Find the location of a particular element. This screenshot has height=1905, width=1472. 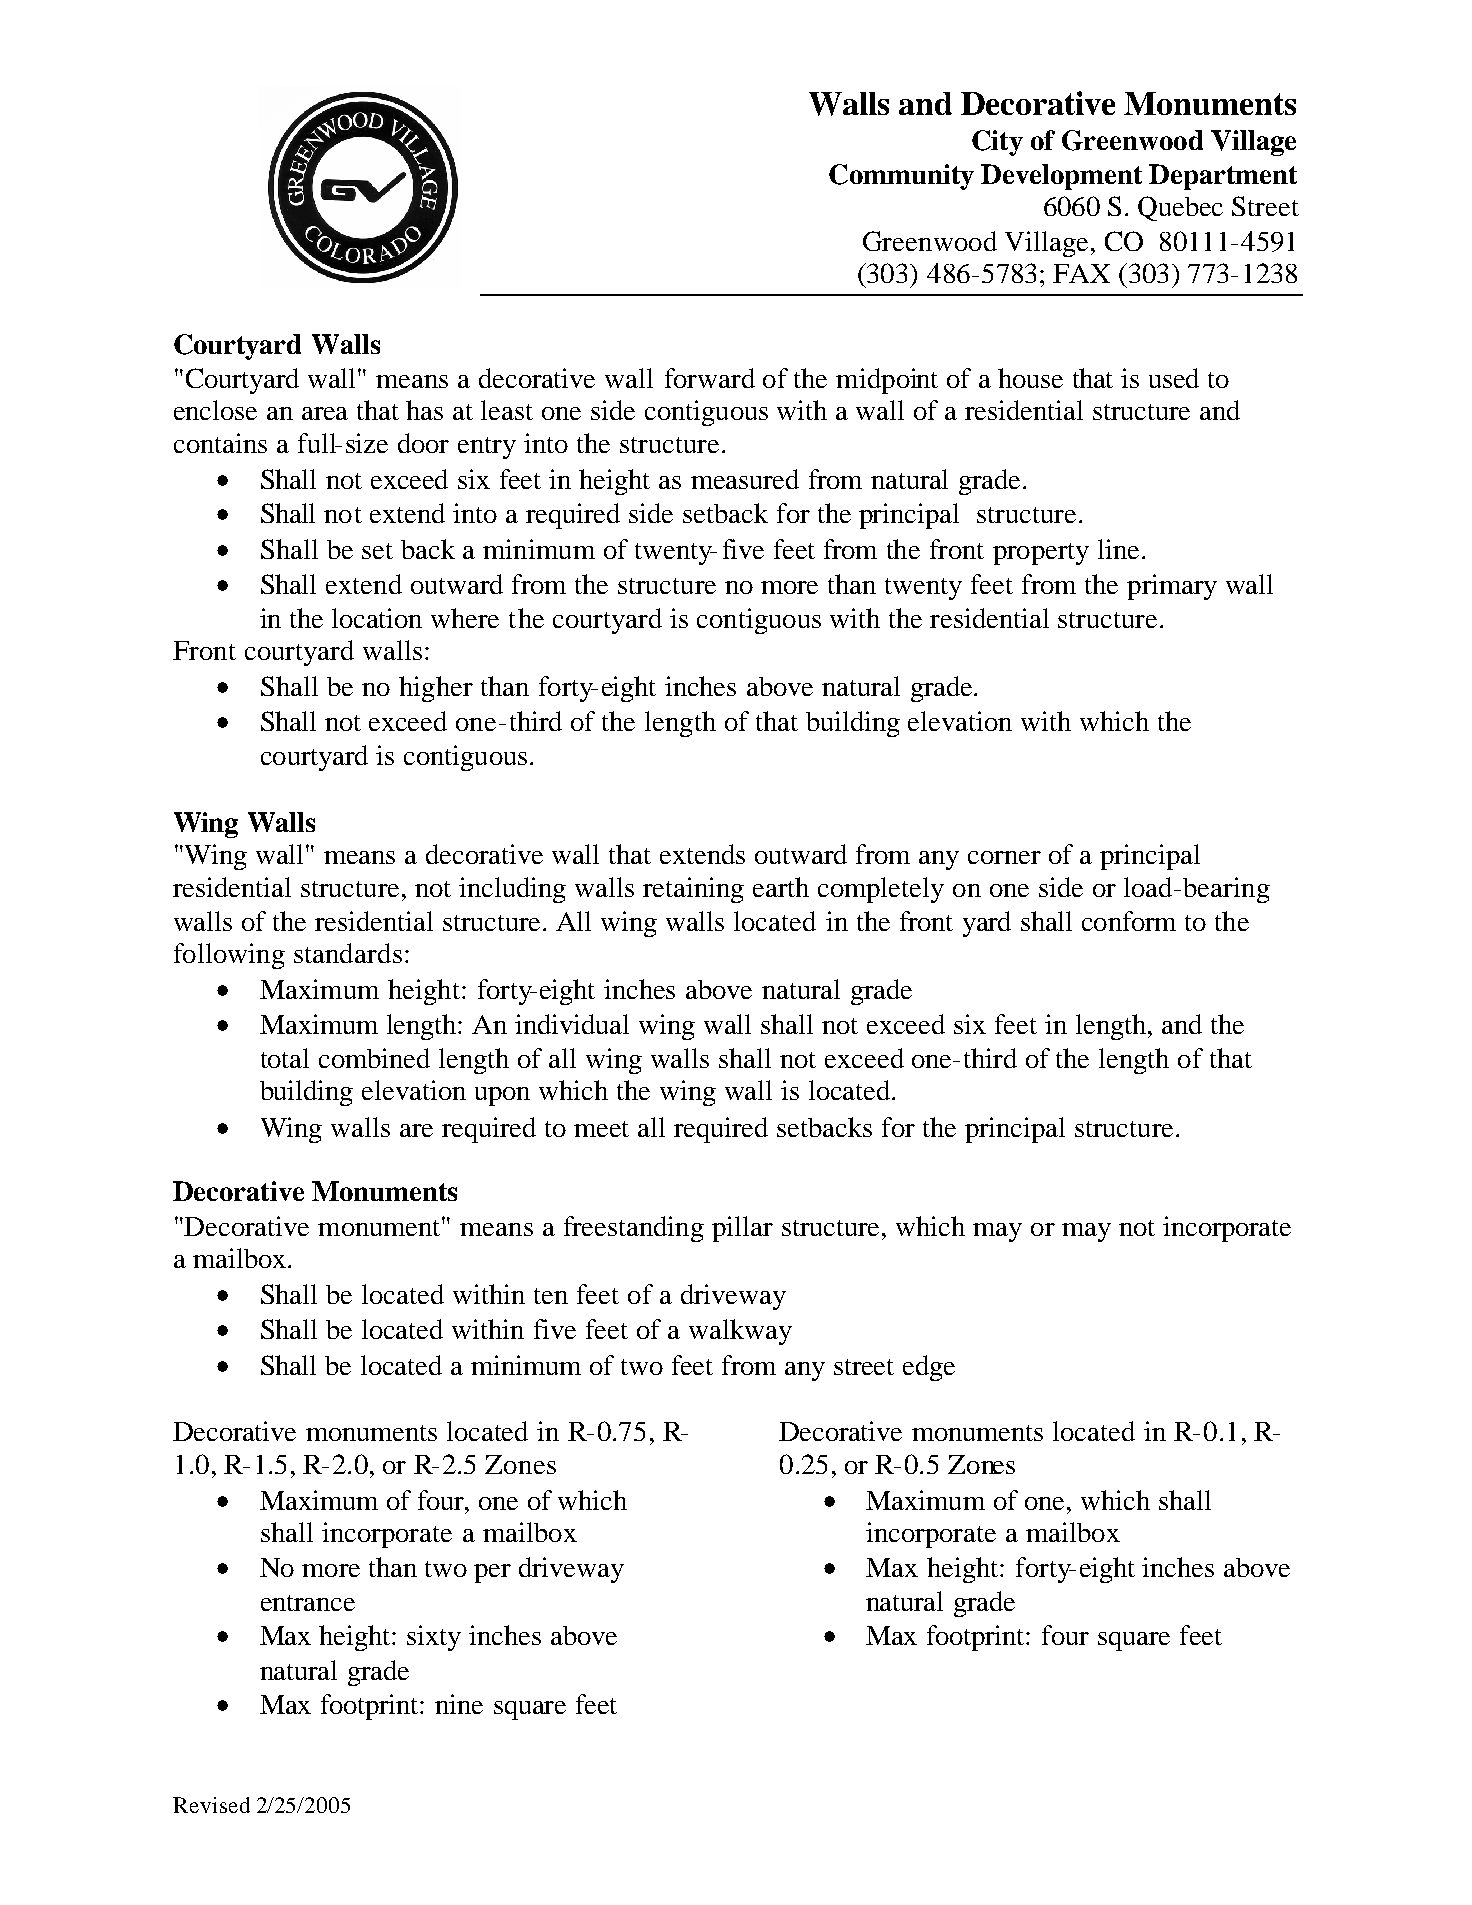

walkway is located at coordinates (740, 1332).
